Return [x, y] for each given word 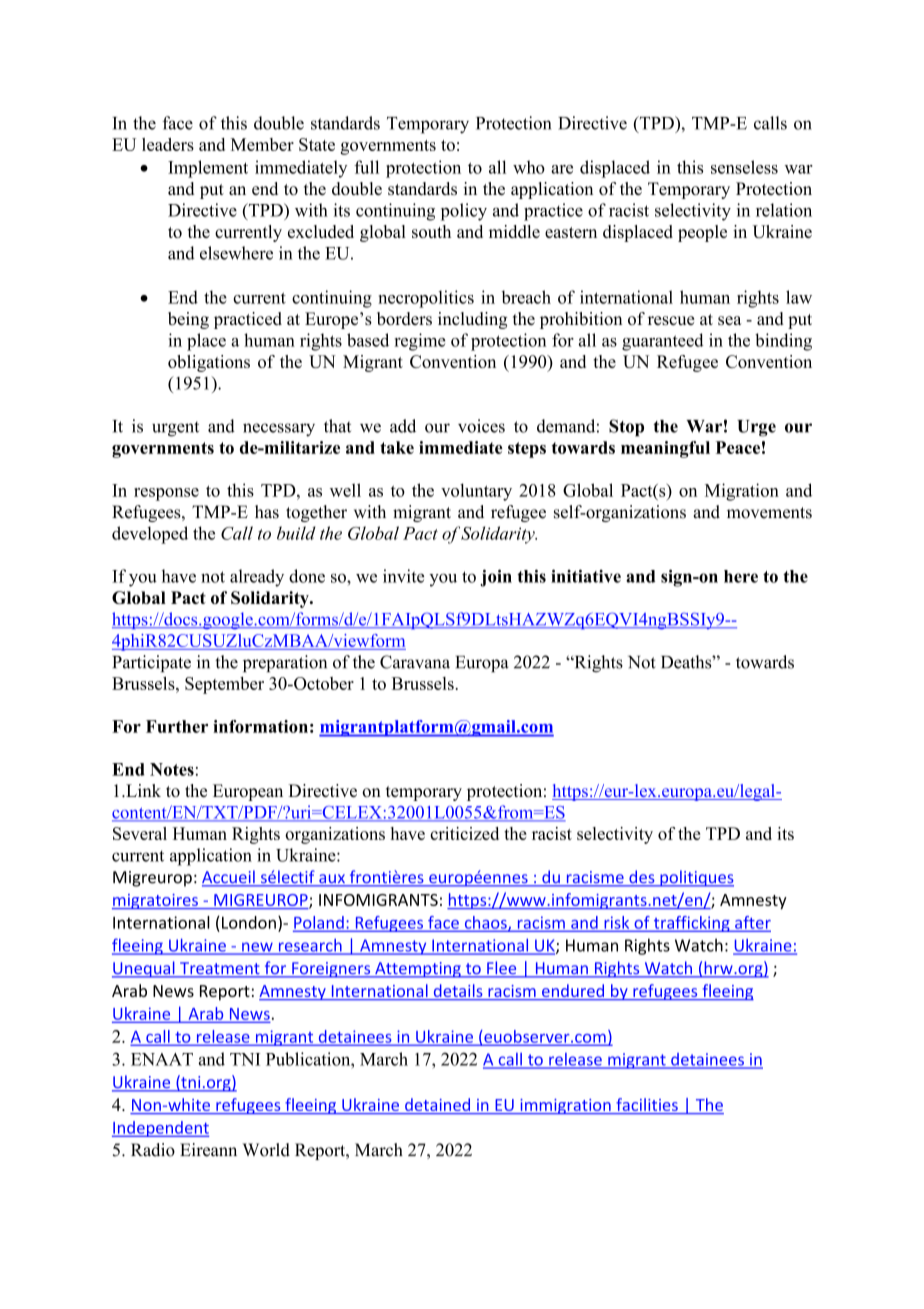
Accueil [229, 878]
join [496, 578]
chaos [485, 923]
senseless [744, 167]
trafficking [691, 924]
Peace [738, 447]
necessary [279, 430]
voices [481, 426]
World [266, 1150]
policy [464, 212]
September [224, 685]
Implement [208, 169]
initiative [586, 576]
